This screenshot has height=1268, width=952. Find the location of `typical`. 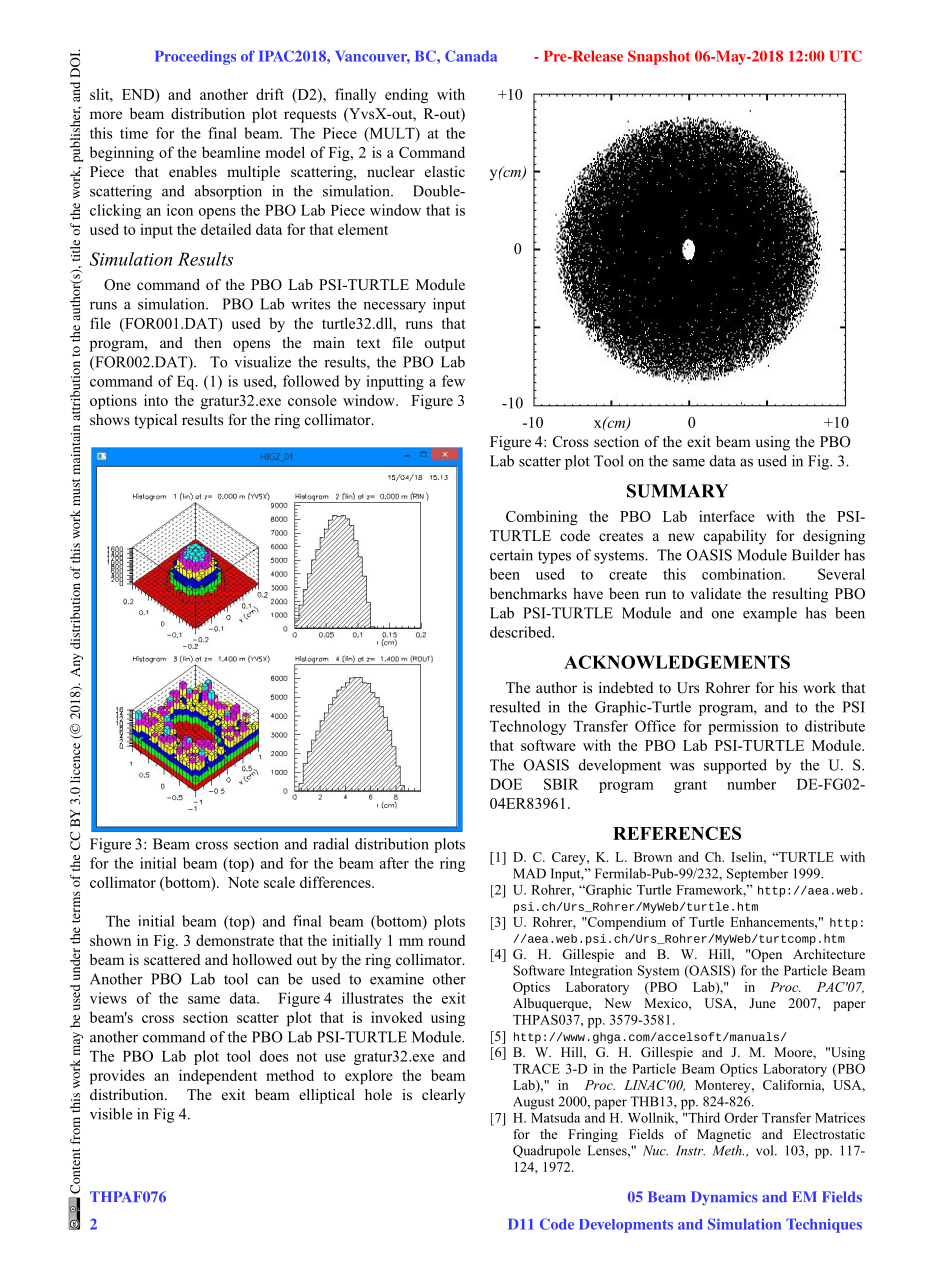

typical is located at coordinates (155, 421).
